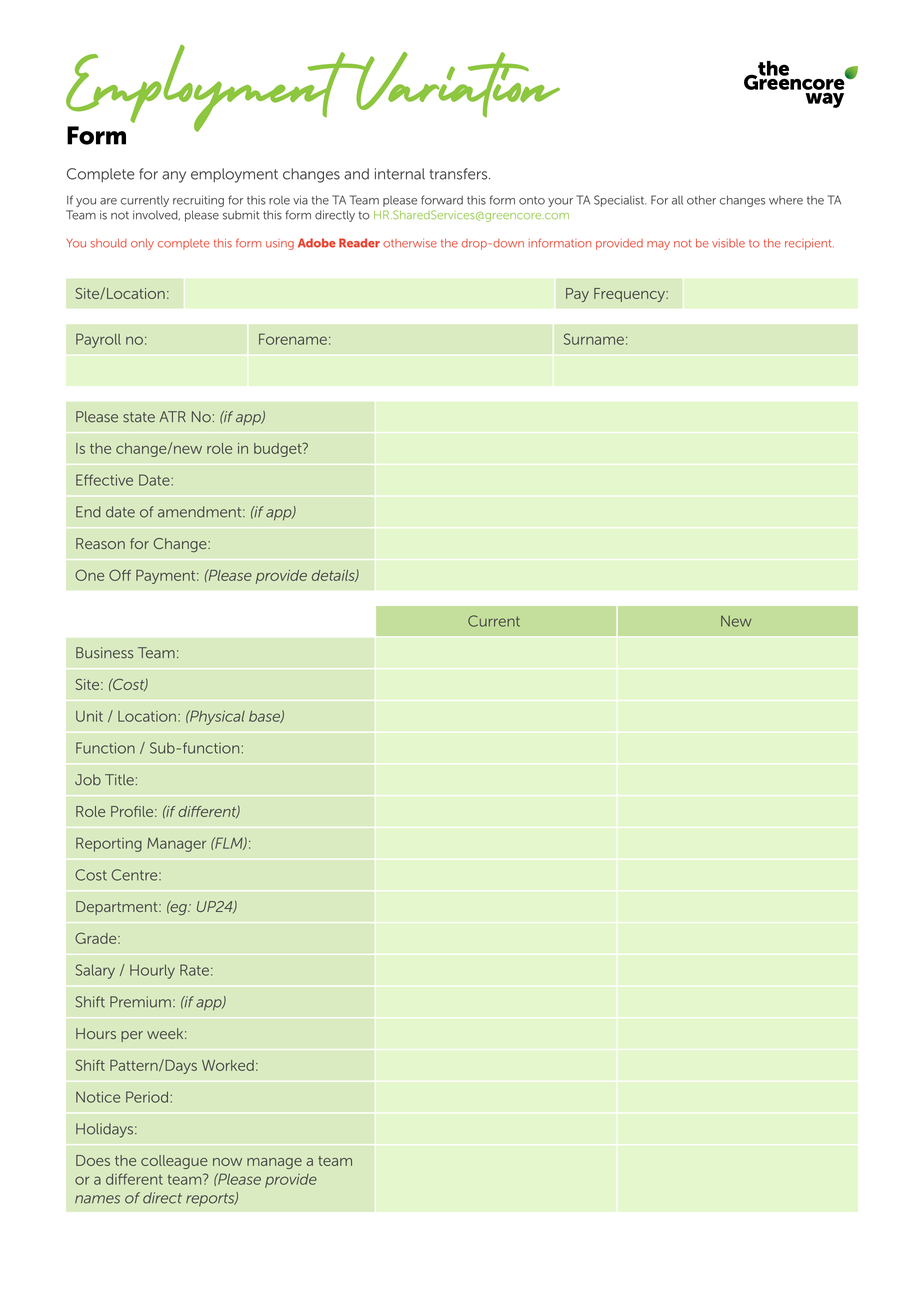 Image resolution: width=924 pixels, height=1308 pixels. I want to click on Rate, so click(194, 970).
